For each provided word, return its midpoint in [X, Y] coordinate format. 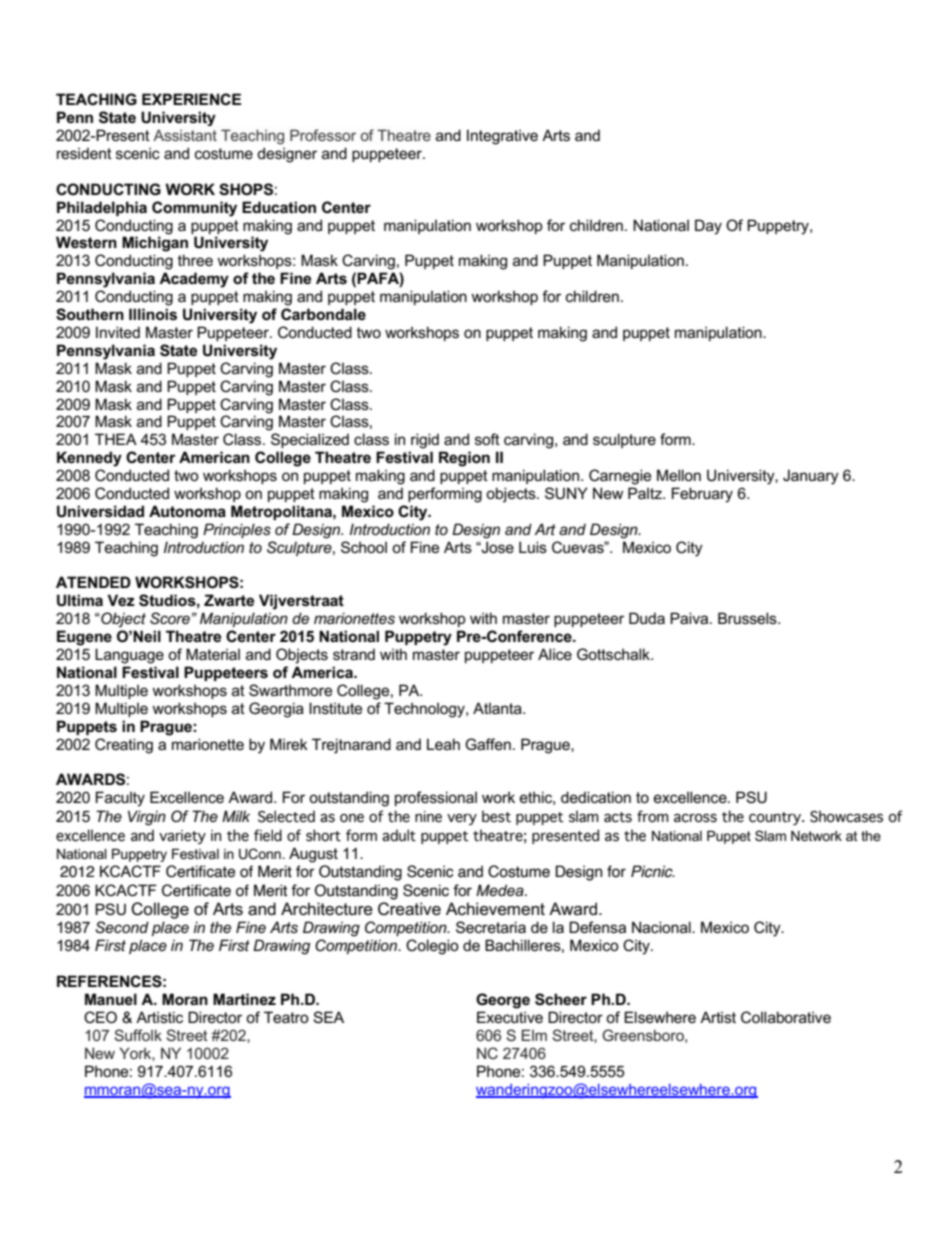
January [811, 477]
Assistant [185, 135]
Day [708, 227]
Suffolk [138, 1035]
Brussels [748, 618]
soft [487, 439]
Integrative [502, 137]
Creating [124, 746]
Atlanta [498, 708]
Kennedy [89, 459]
